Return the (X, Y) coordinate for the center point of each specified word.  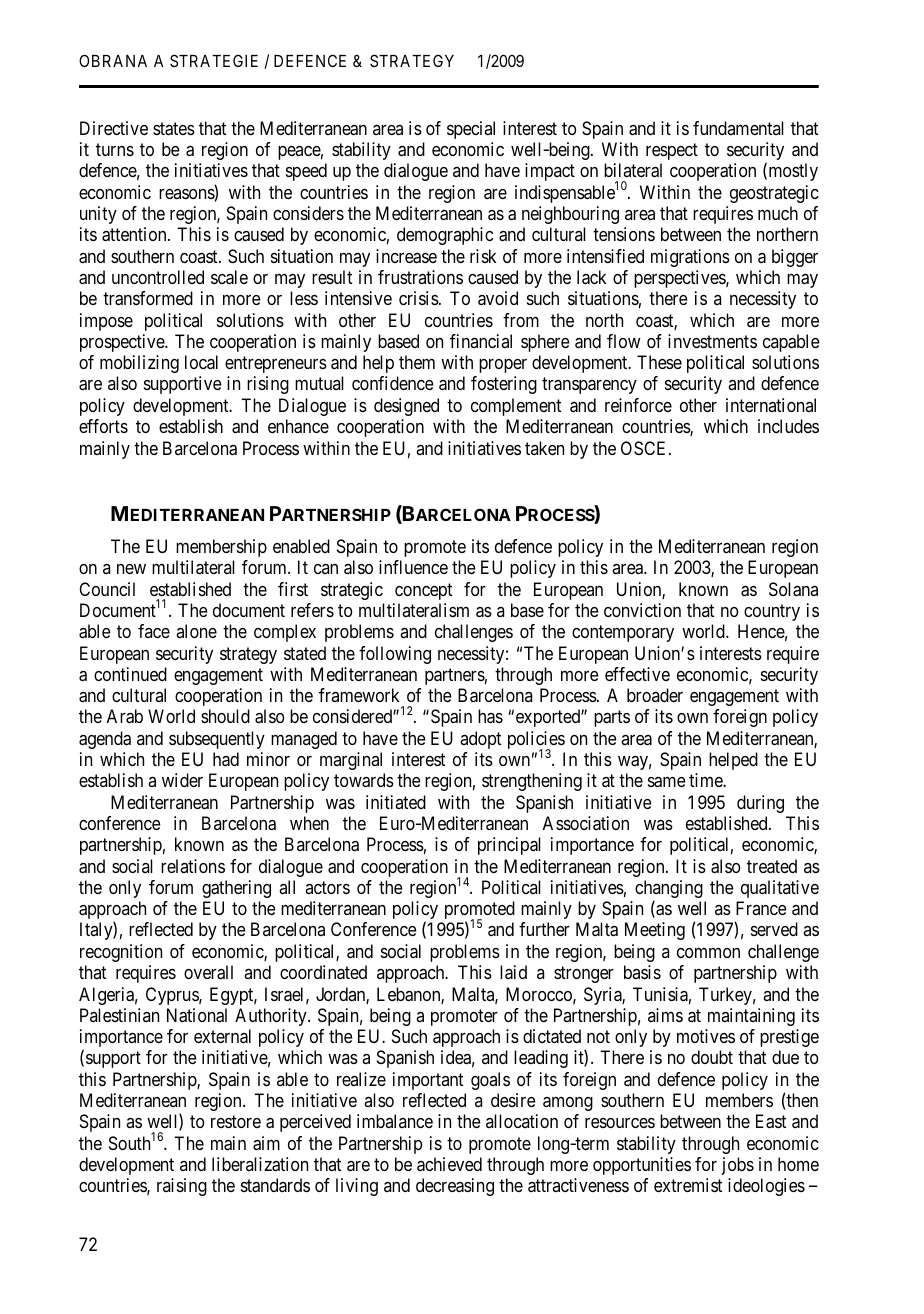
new (131, 569)
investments (712, 341)
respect (672, 151)
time (706, 780)
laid (513, 972)
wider (182, 780)
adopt (480, 740)
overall (208, 972)
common (708, 953)
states (174, 129)
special (471, 130)
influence (413, 567)
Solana (793, 589)
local (201, 362)
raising (182, 1187)
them (417, 362)
